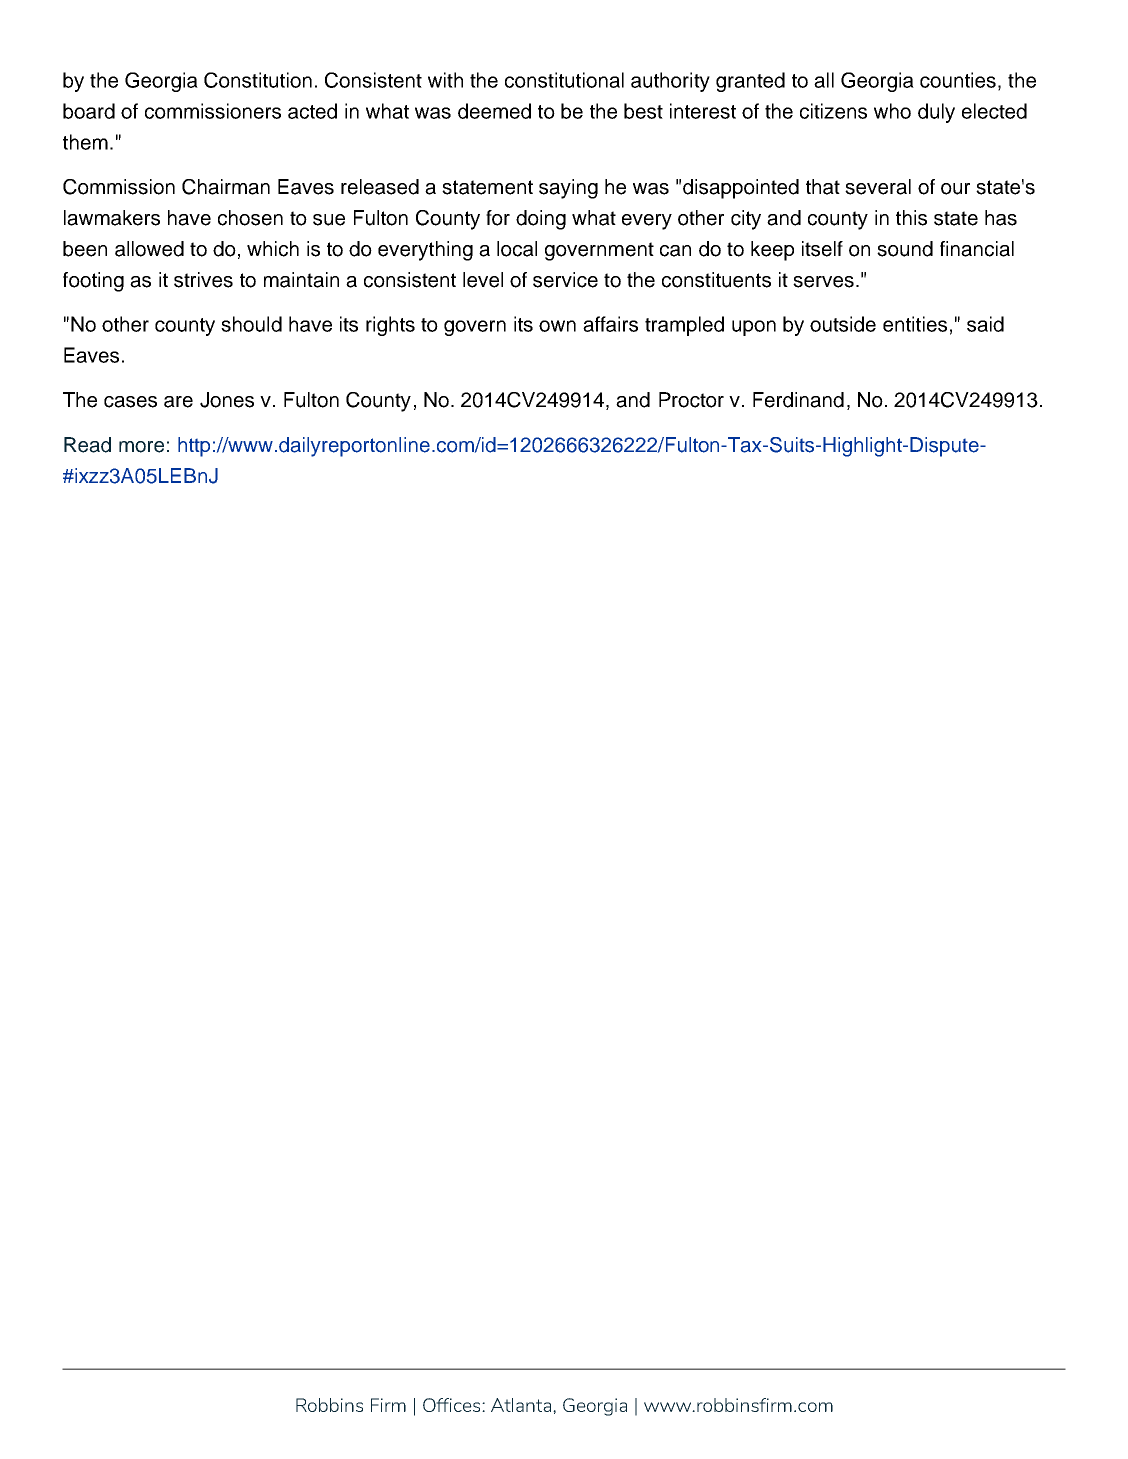 The width and height of the screenshot is (1128, 1459). I want to click on are, so click(178, 402).
